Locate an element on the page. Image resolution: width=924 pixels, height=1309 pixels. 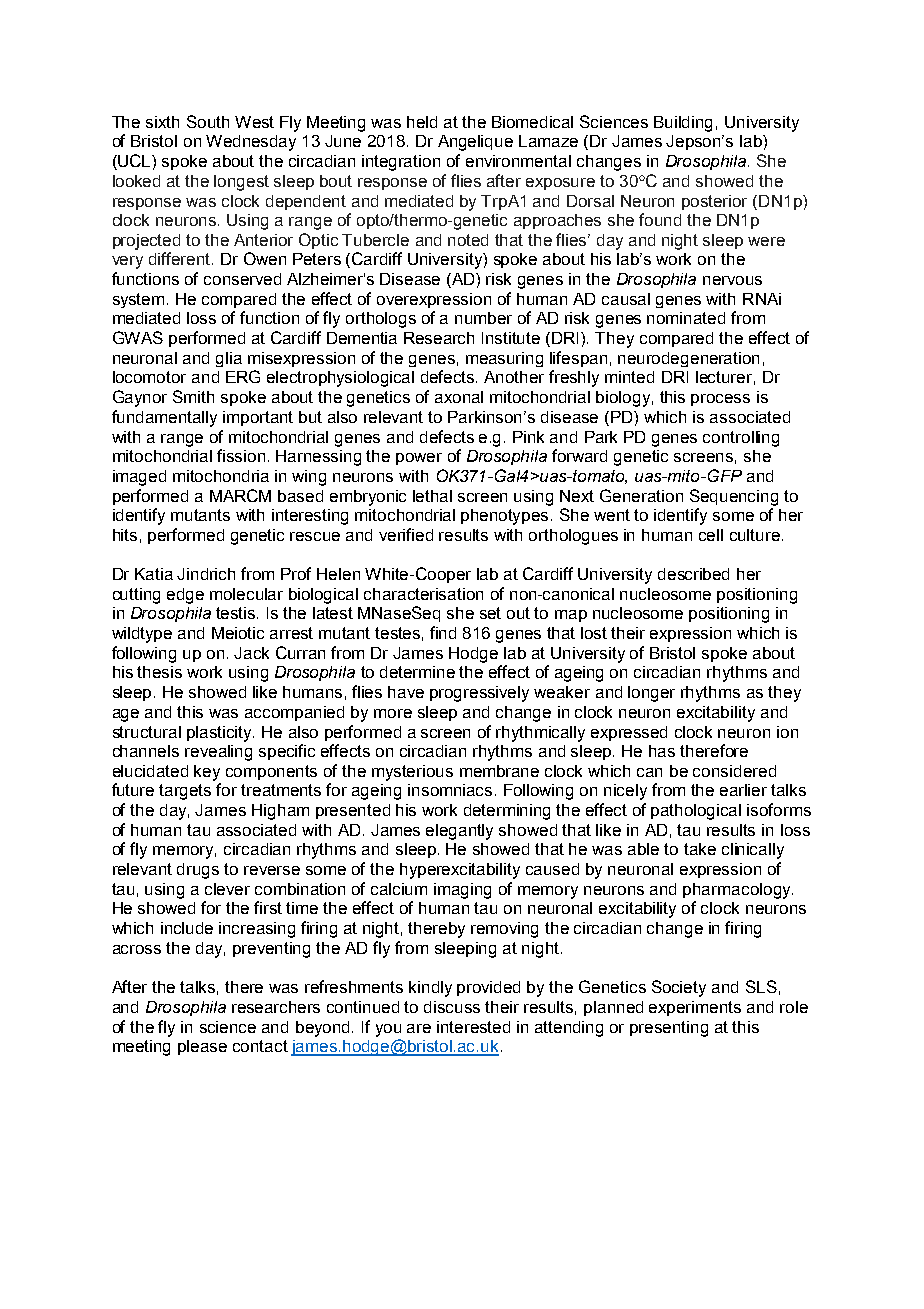
described is located at coordinates (693, 574).
